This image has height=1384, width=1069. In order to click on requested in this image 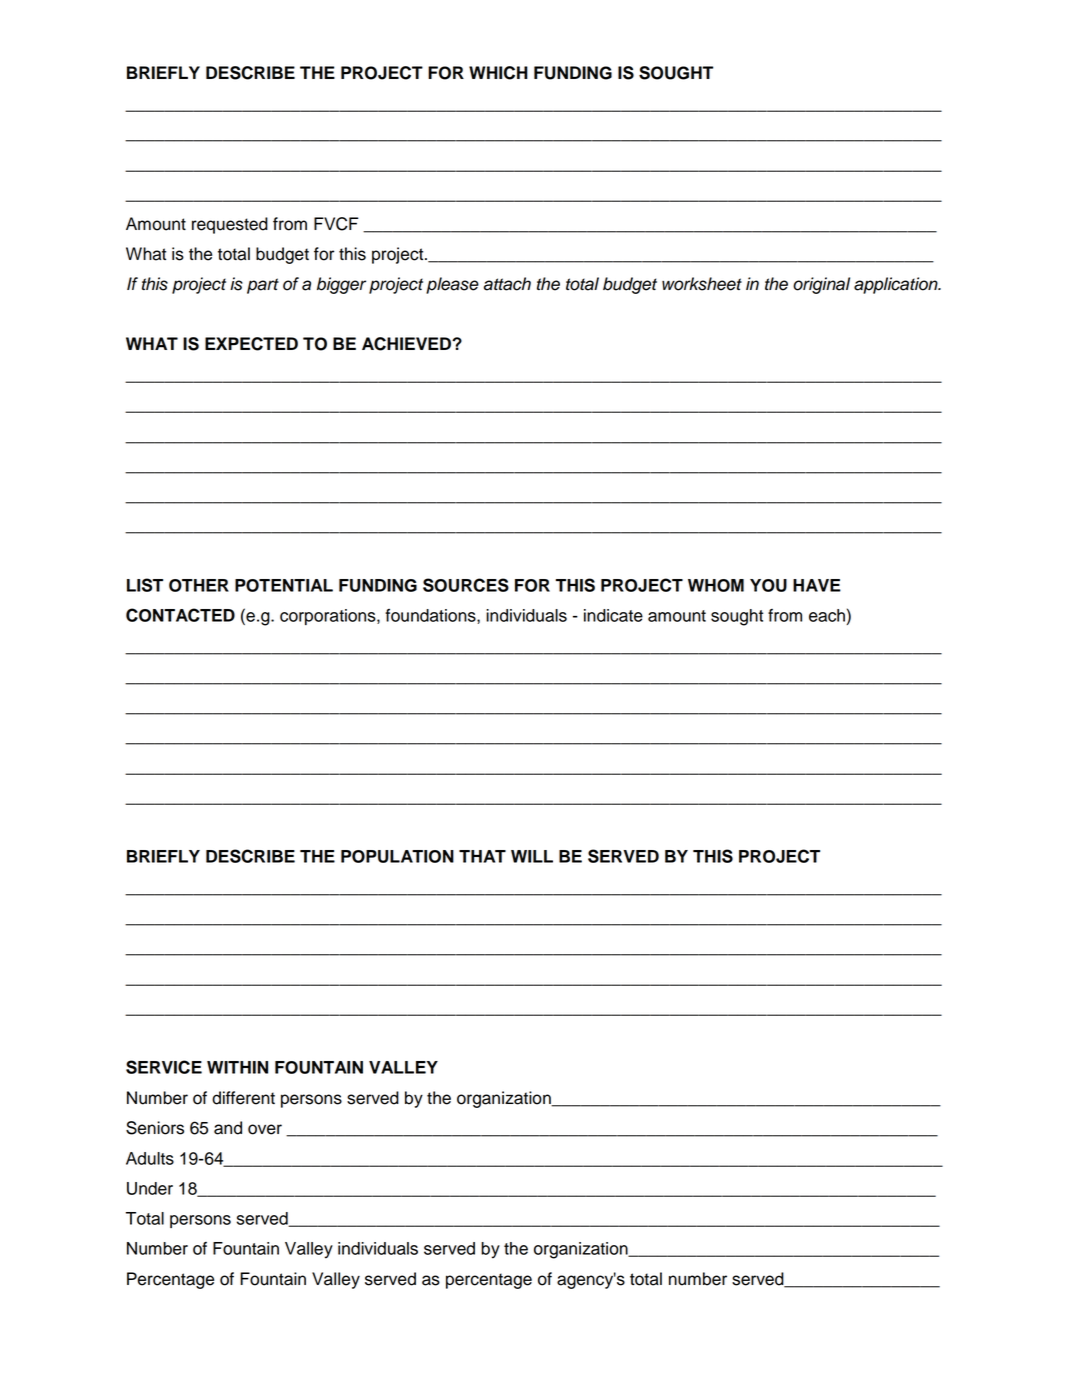, I will do `click(230, 225)`.
